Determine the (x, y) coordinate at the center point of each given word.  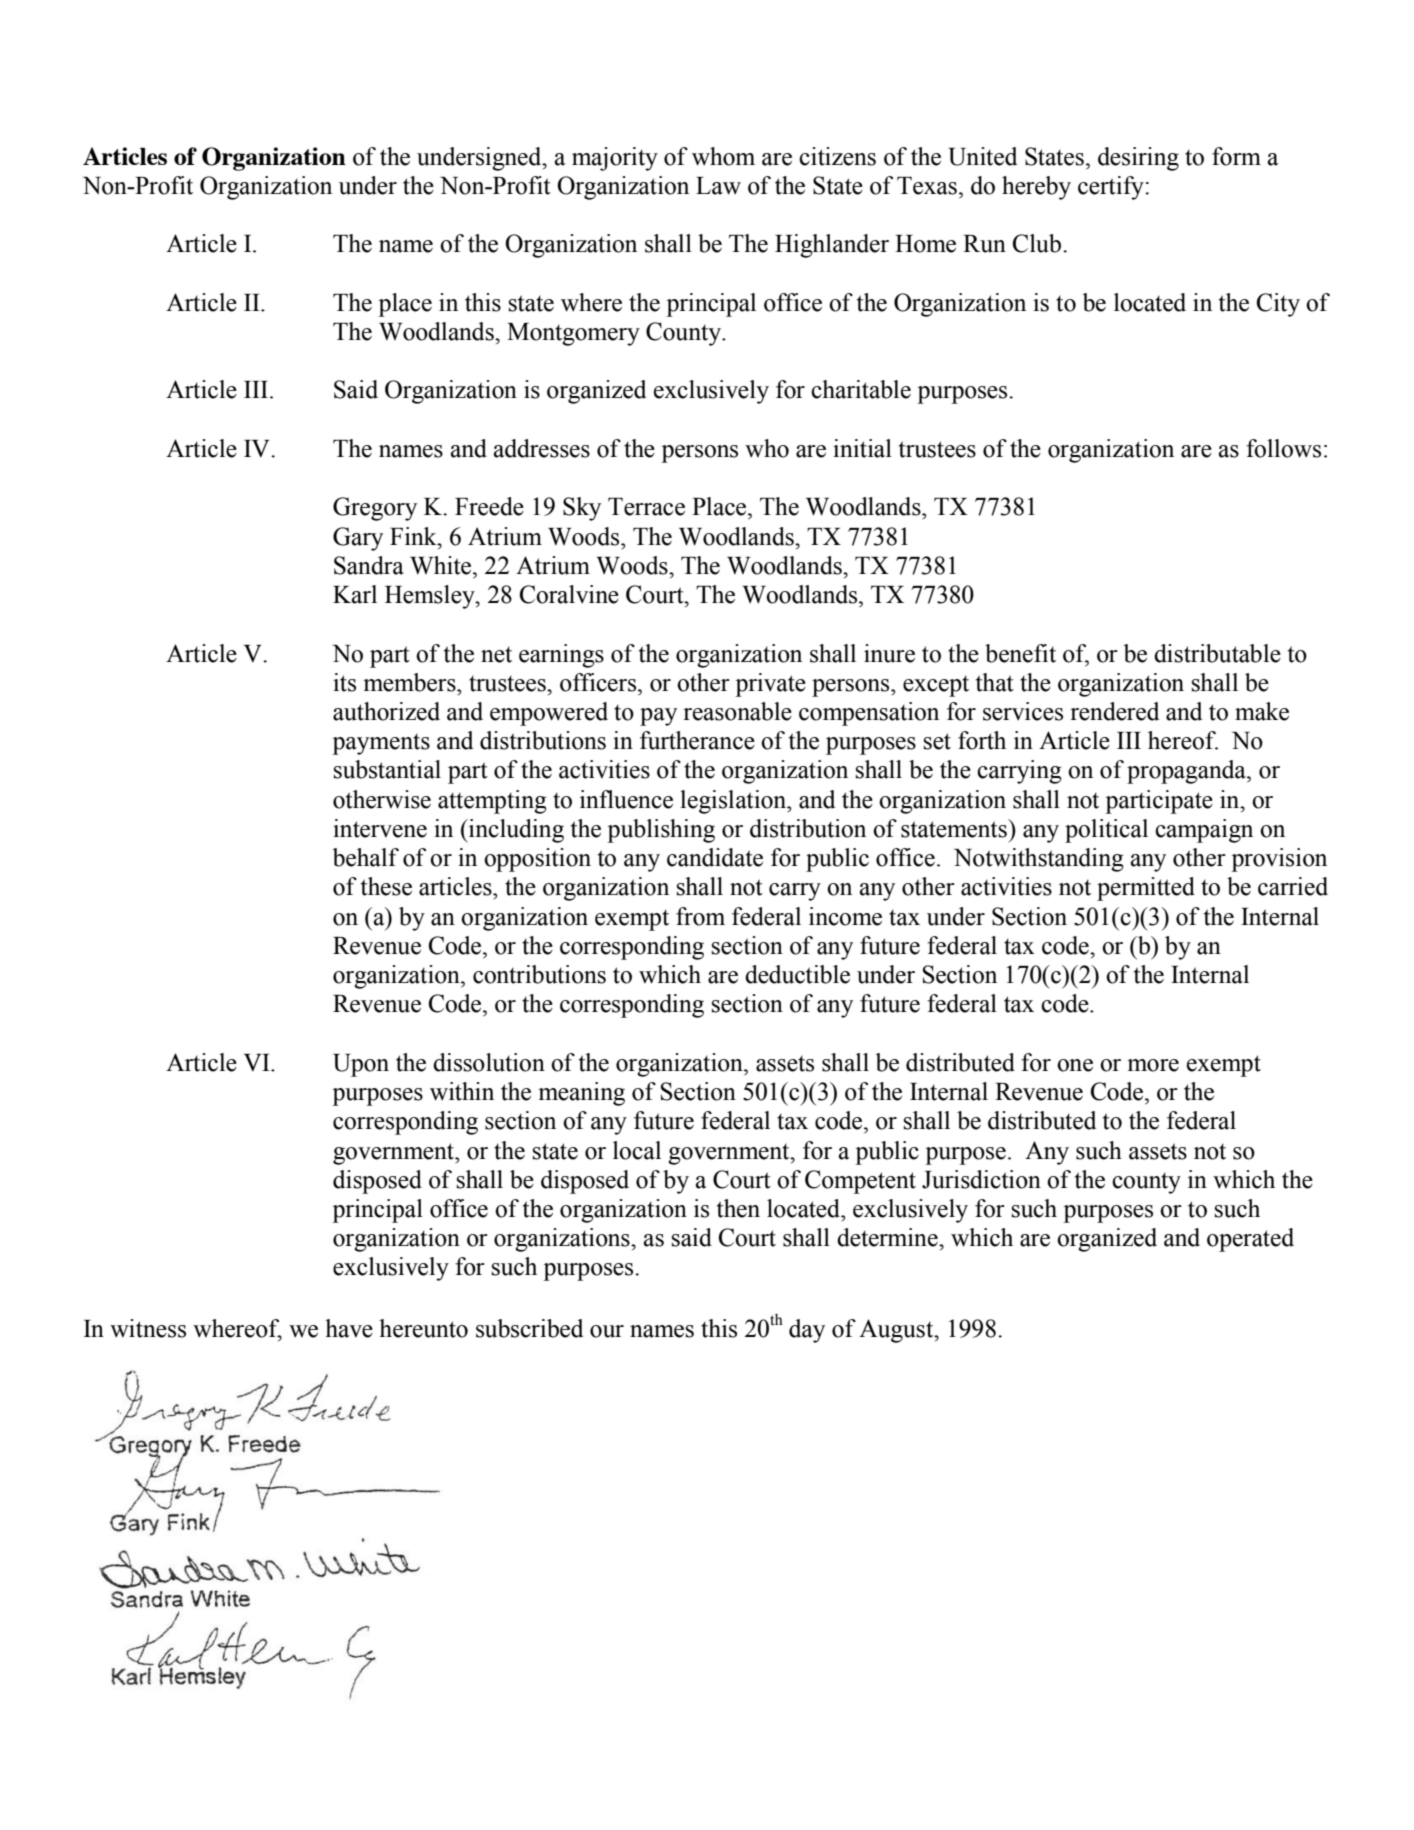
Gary (358, 539)
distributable (1217, 653)
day (807, 1331)
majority (615, 159)
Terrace (646, 507)
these (386, 886)
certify (1112, 188)
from (700, 916)
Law (718, 186)
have (349, 1328)
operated (1250, 1240)
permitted (1146, 889)
